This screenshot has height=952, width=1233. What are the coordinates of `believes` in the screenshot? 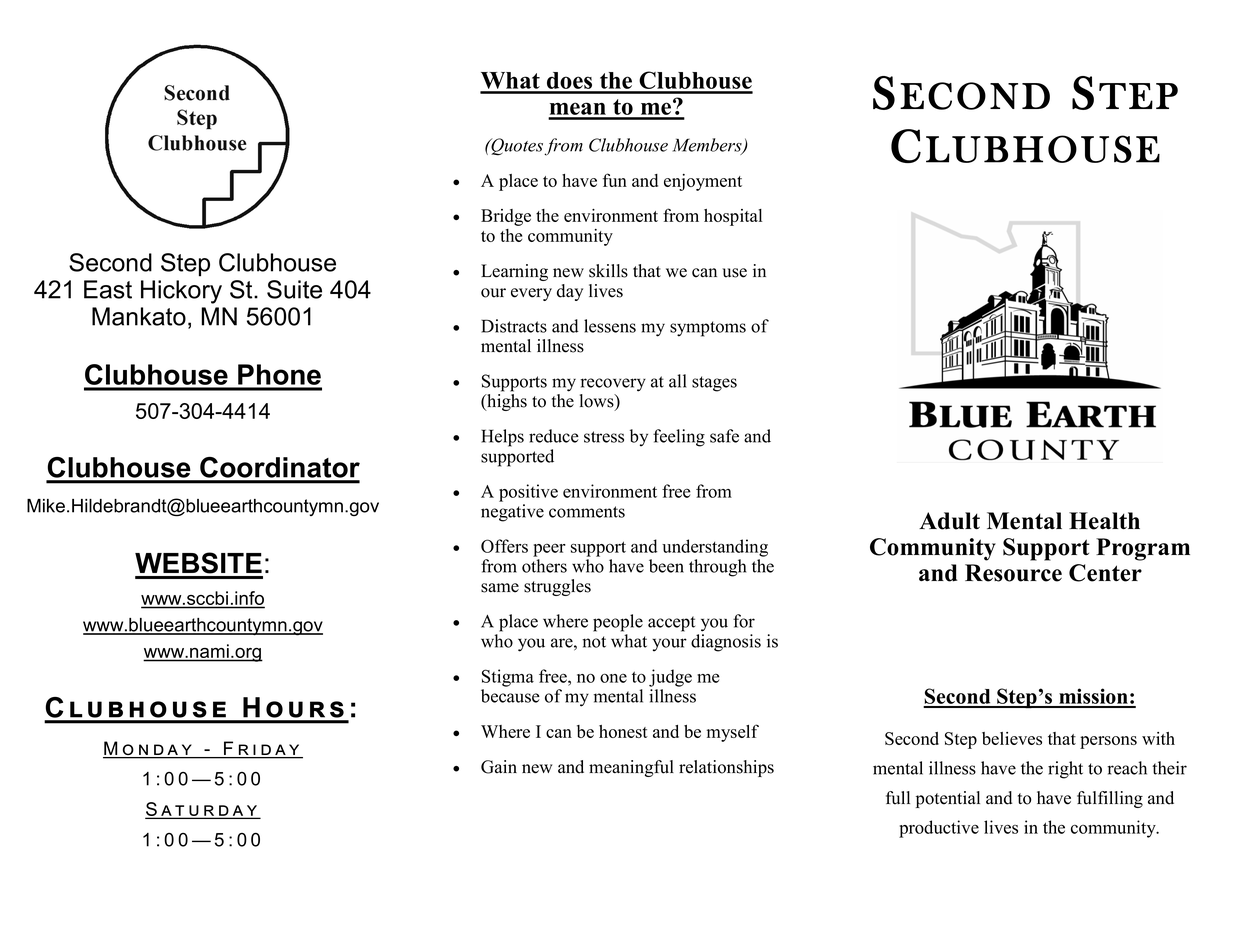 It's located at (1012, 738).
